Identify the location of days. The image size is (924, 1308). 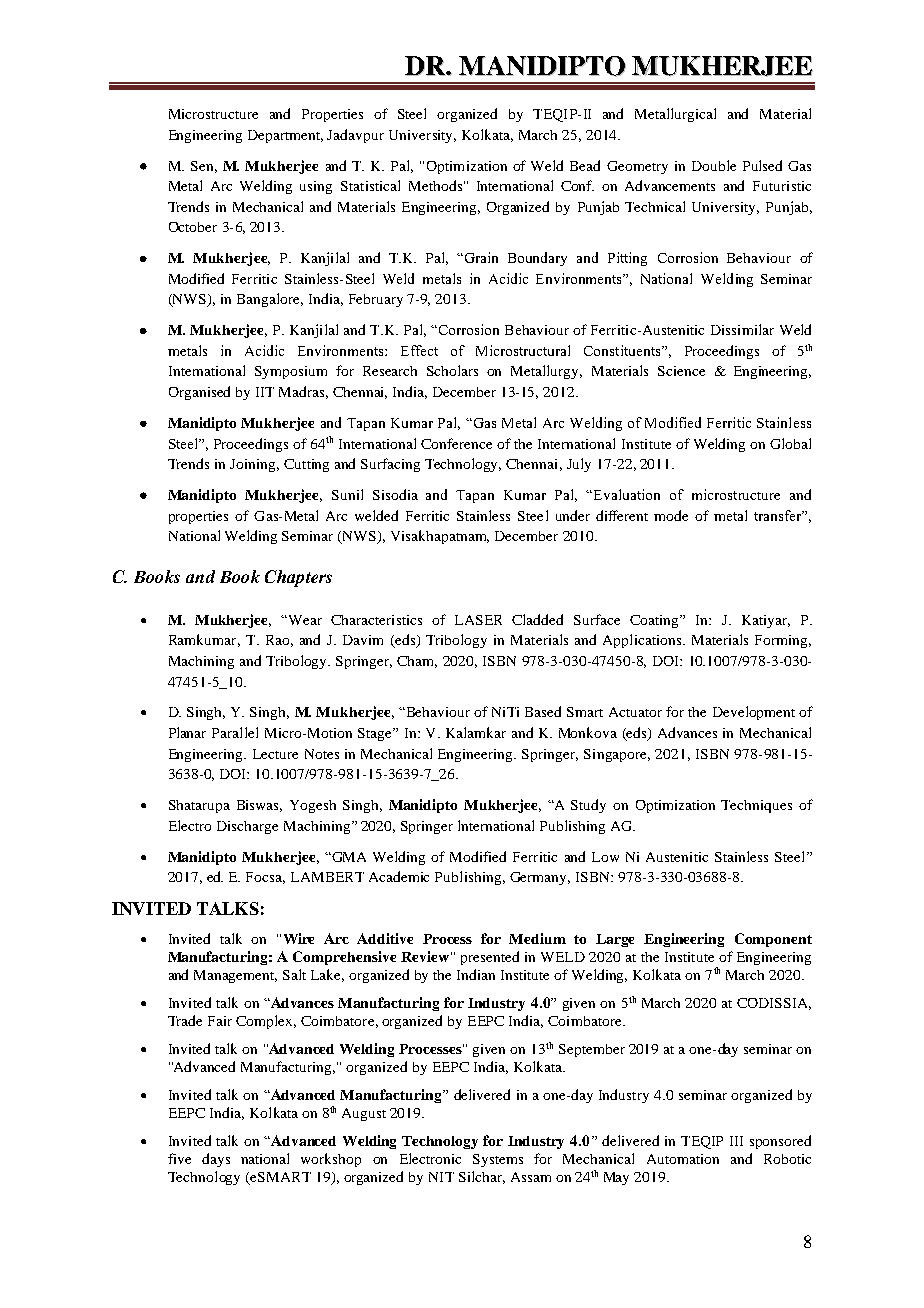
(216, 1160).
